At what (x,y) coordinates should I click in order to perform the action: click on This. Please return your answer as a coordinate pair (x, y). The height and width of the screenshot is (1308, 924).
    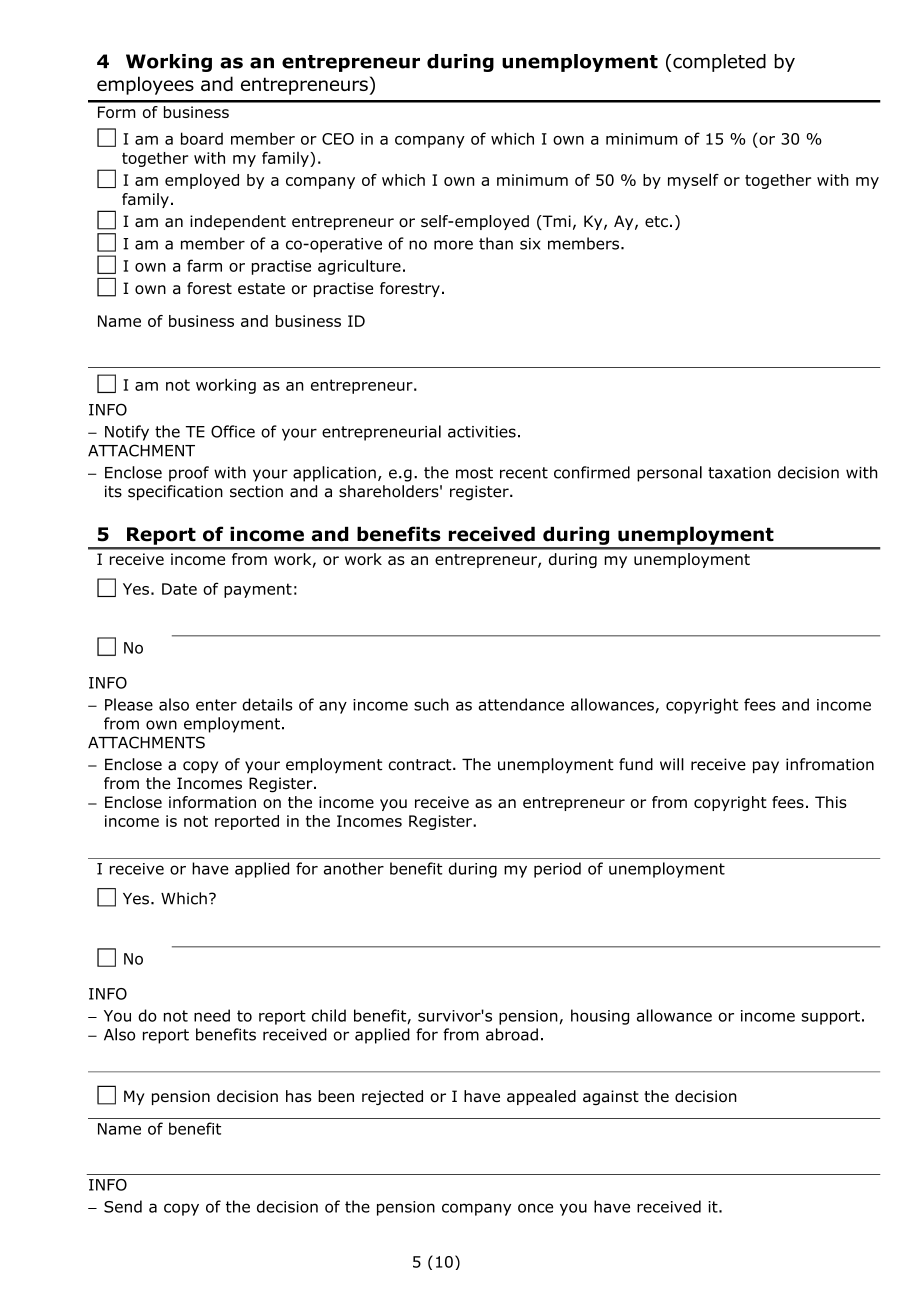
    Looking at the image, I should click on (831, 802).
